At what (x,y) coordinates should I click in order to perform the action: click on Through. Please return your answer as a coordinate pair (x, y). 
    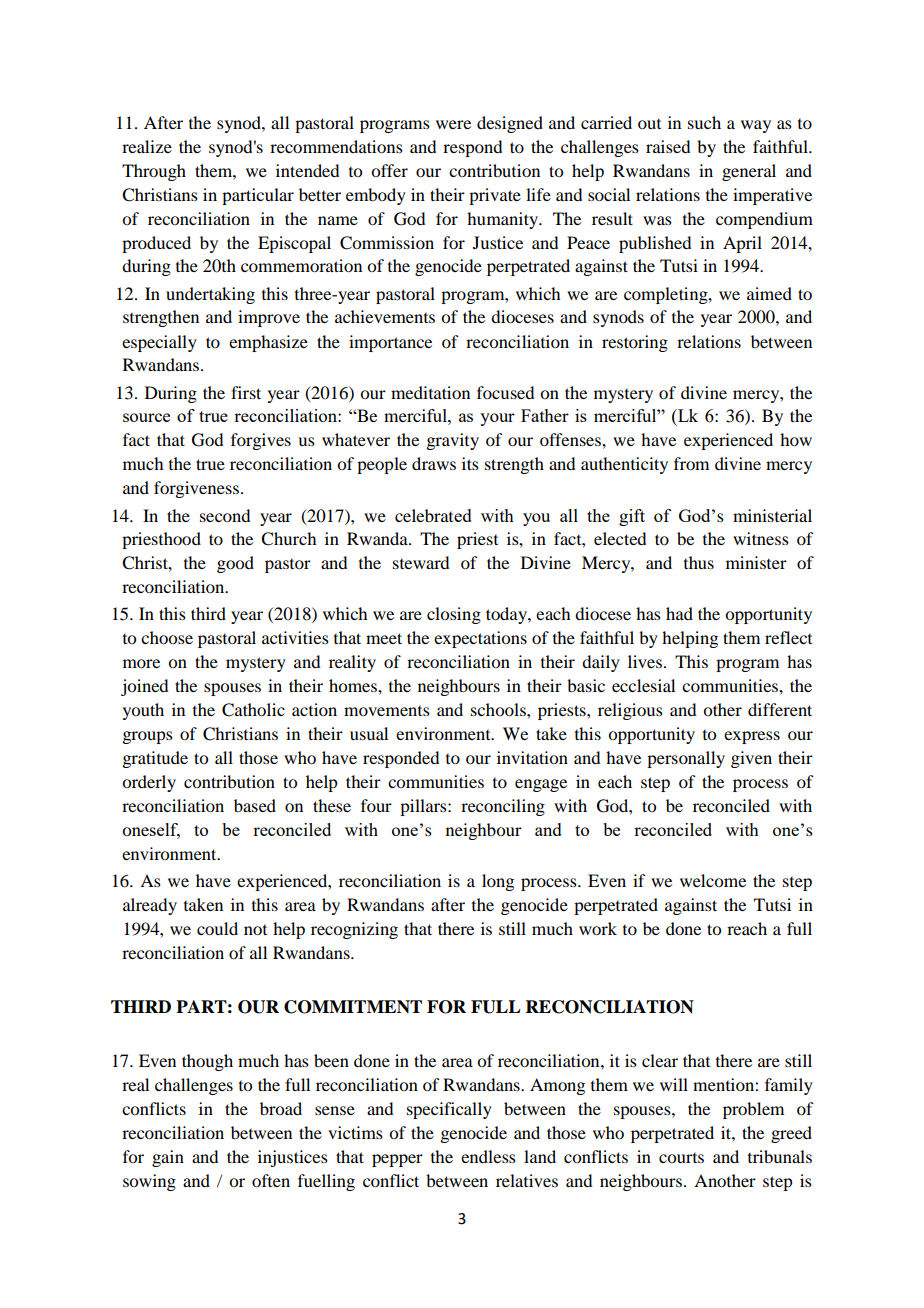
    Looking at the image, I should click on (154, 172).
